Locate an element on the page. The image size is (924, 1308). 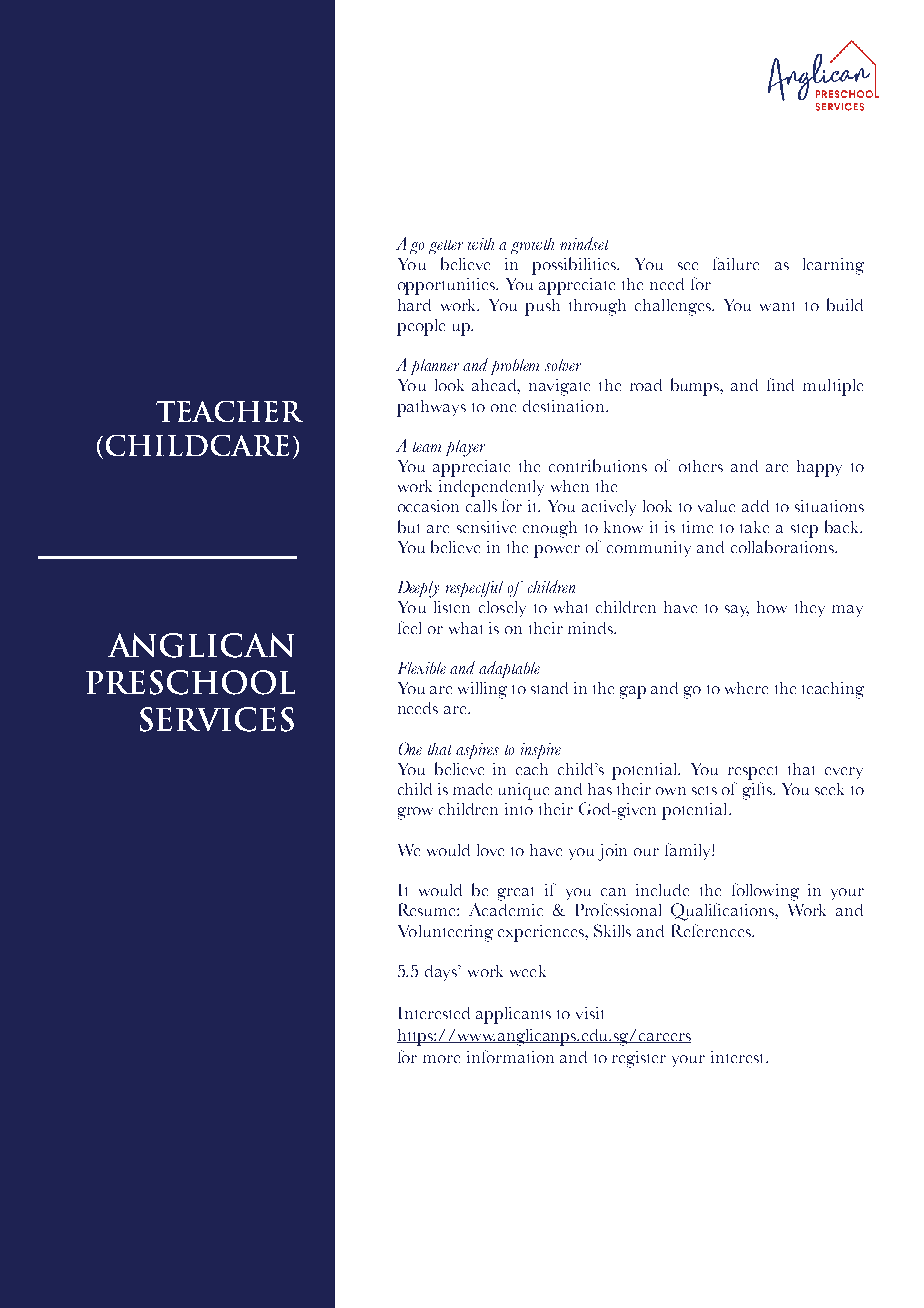
where is located at coordinates (746, 688).
